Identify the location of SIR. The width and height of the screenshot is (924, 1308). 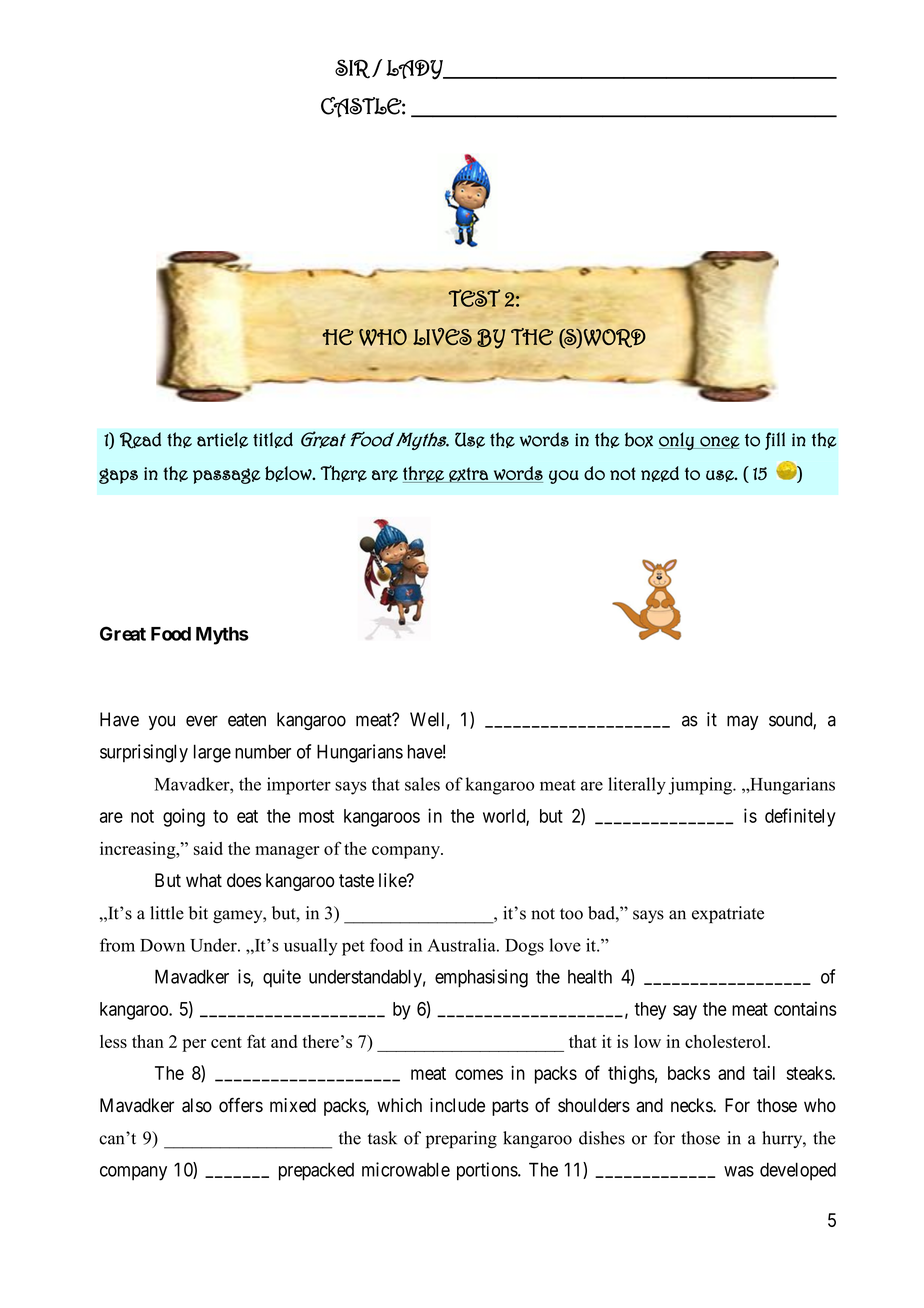
(352, 69).
